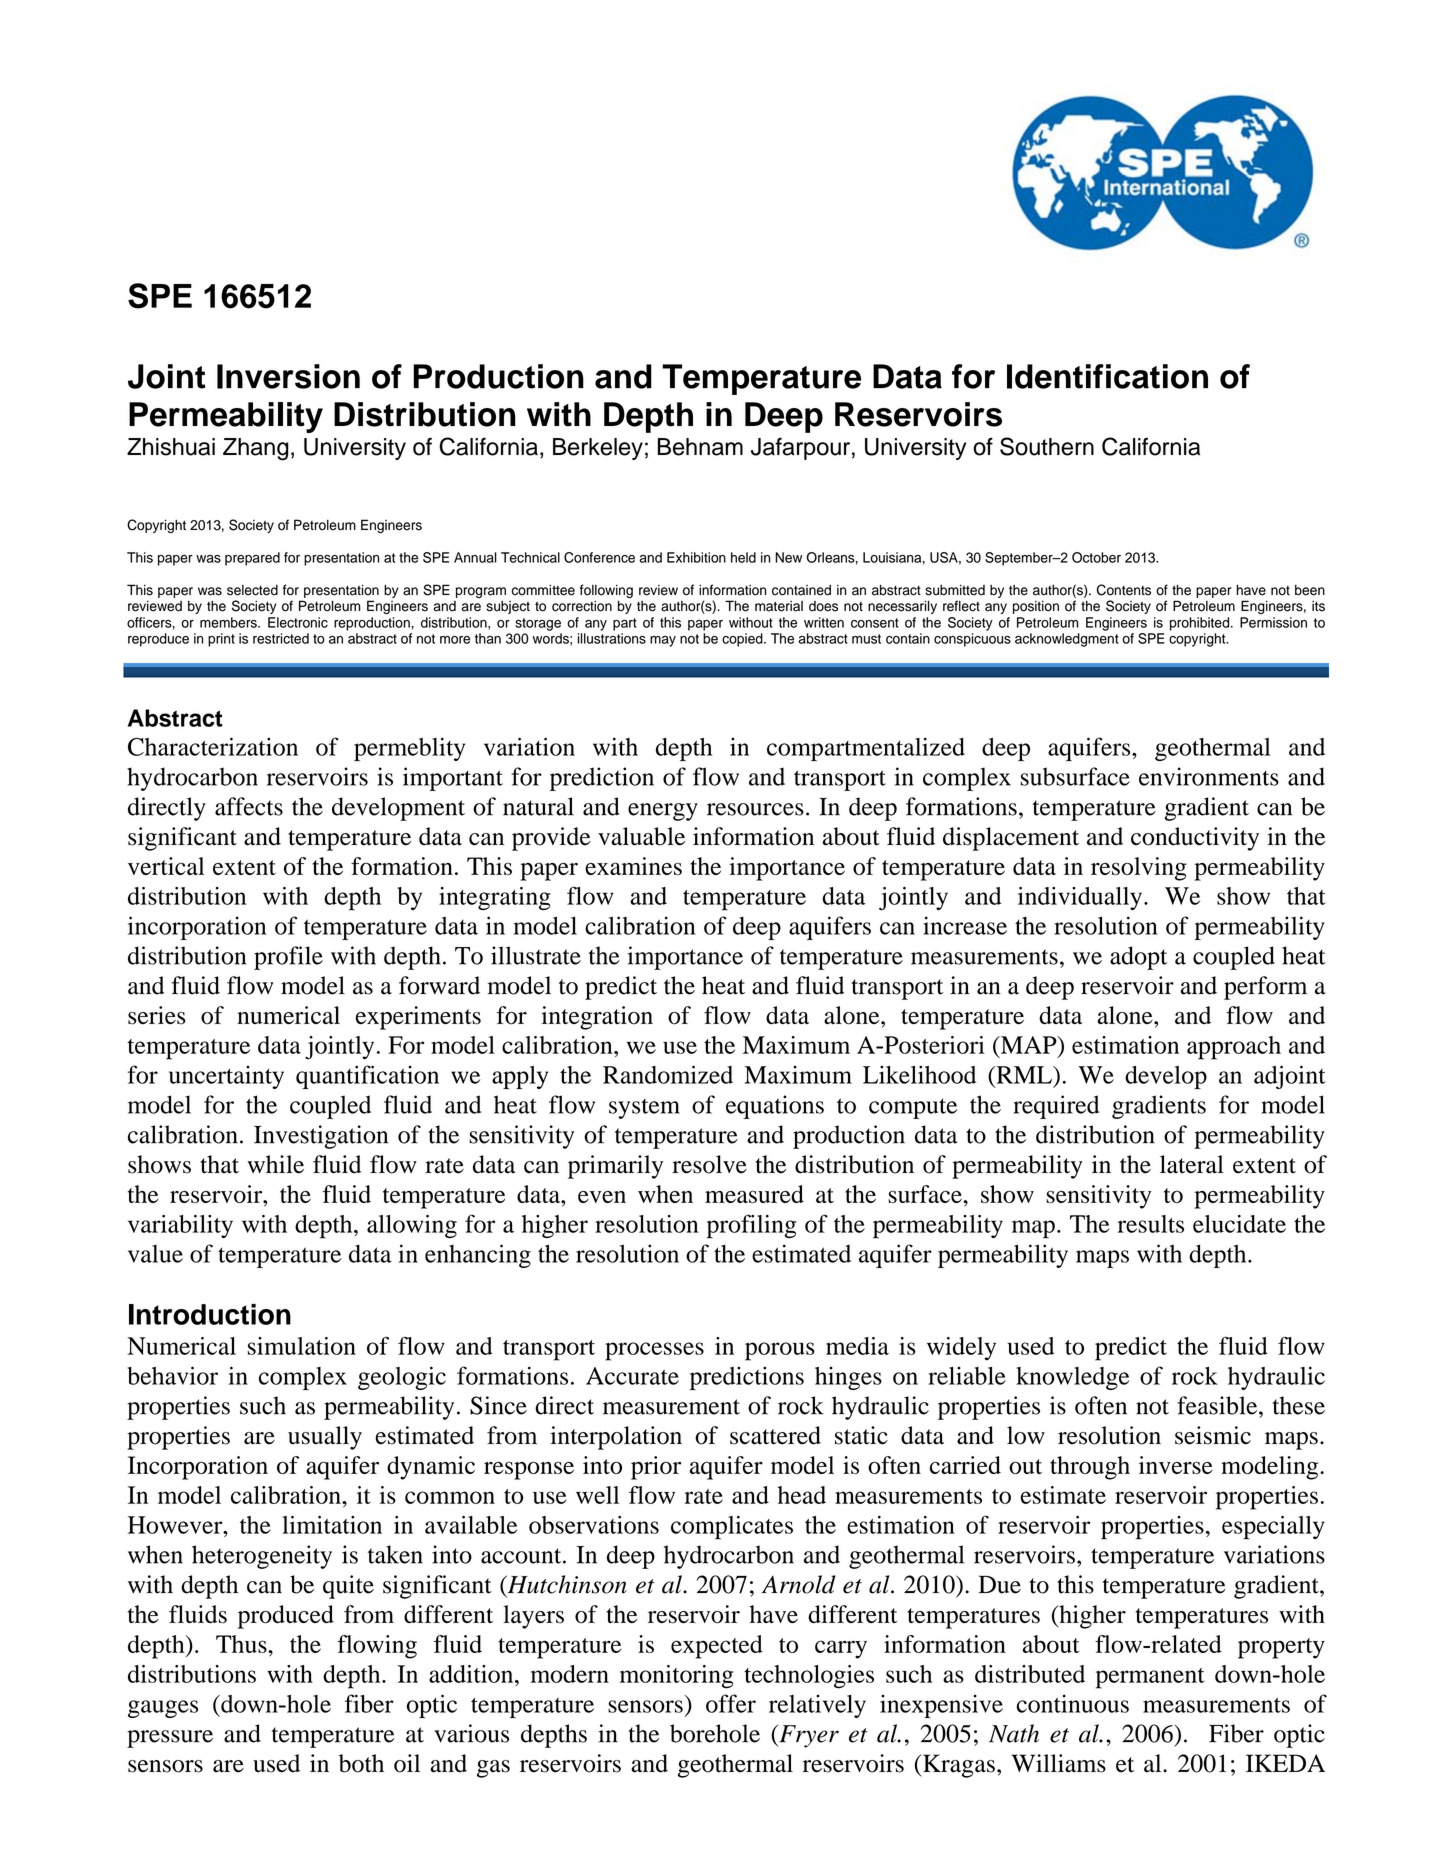 This screenshot has height=1867, width=1442. I want to click on conductivity, so click(1195, 839).
